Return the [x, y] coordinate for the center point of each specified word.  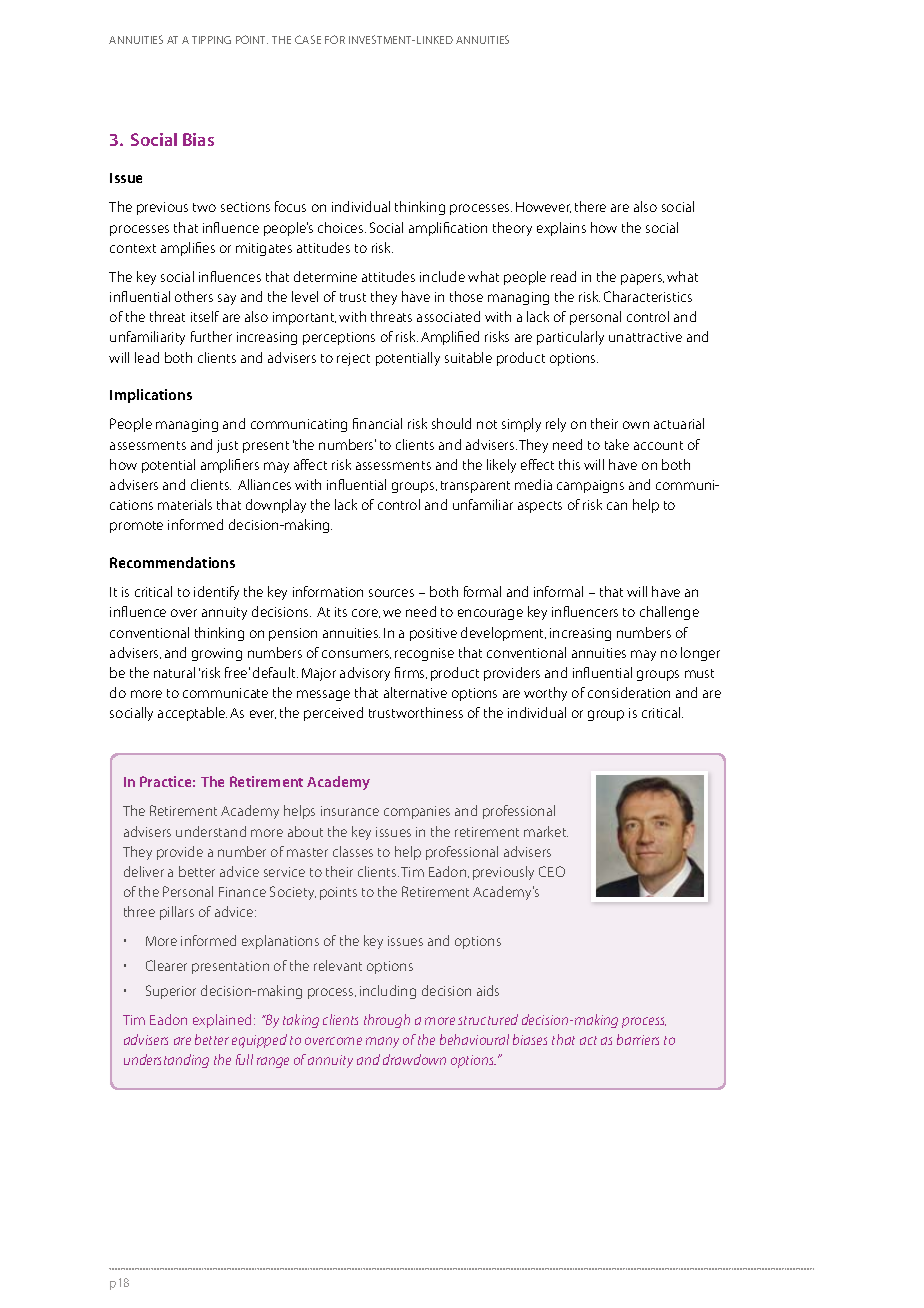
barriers [638, 1039]
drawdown [414, 1059]
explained [222, 1021]
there [590, 206]
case [308, 39]
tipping [211, 40]
